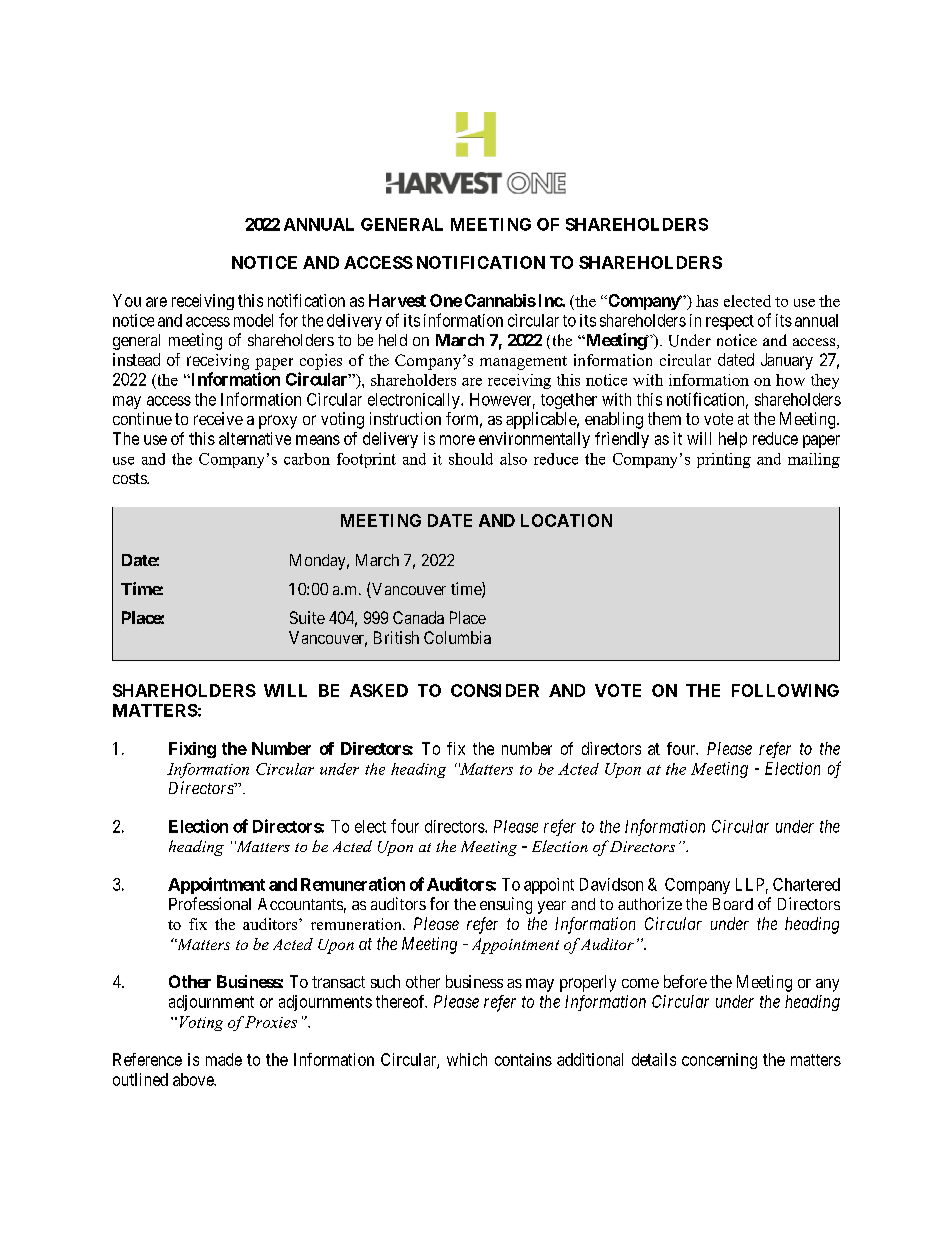 The image size is (952, 1233). What do you see at coordinates (730, 322) in the image?
I see `respect` at bounding box center [730, 322].
